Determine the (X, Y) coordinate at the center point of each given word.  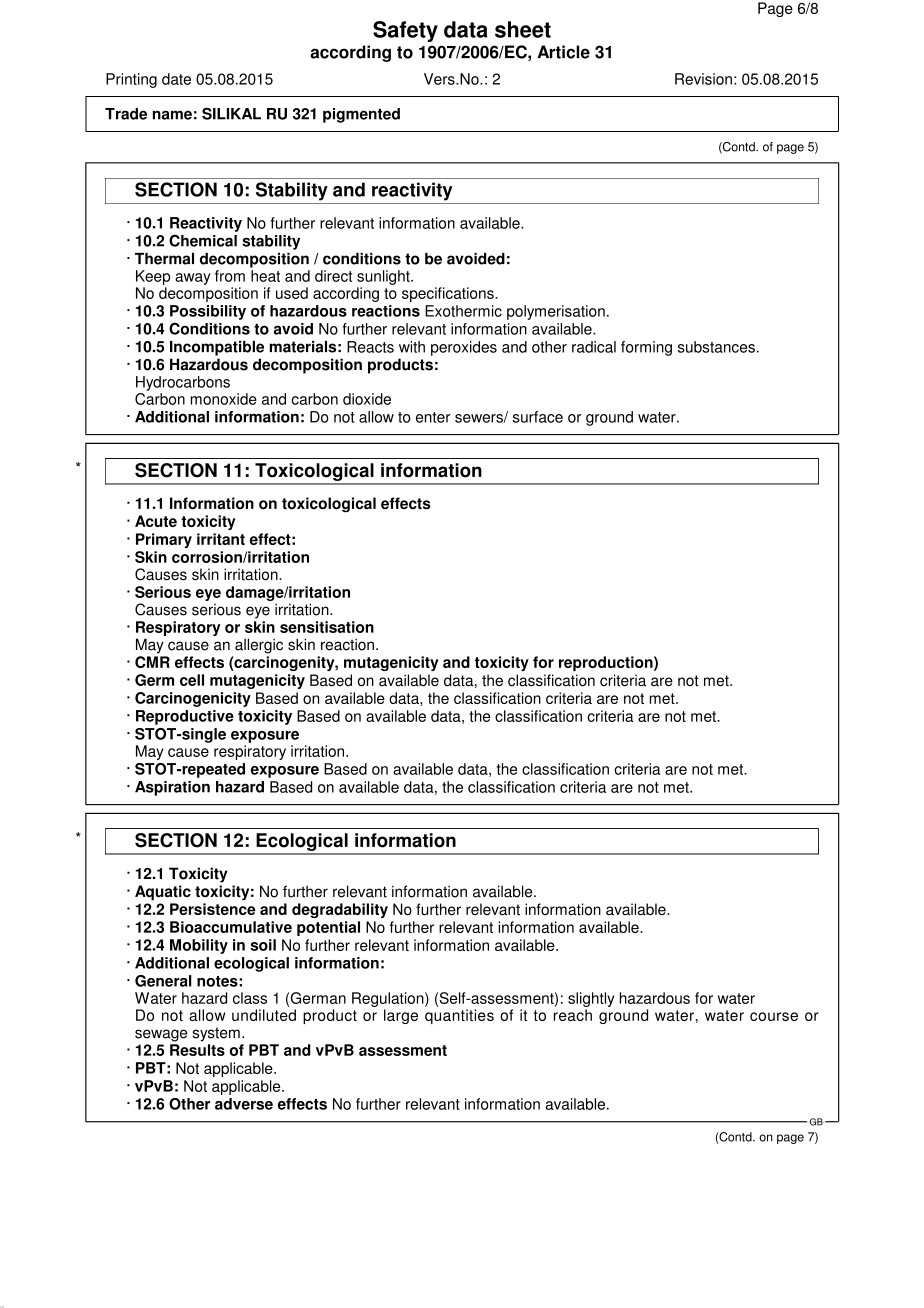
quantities (459, 1016)
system (216, 1034)
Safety (405, 31)
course (774, 1016)
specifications (449, 294)
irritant (221, 539)
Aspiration (172, 788)
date (176, 79)
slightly (591, 999)
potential (328, 928)
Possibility (208, 312)
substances (716, 347)
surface (538, 417)
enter (433, 417)
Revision (703, 79)
